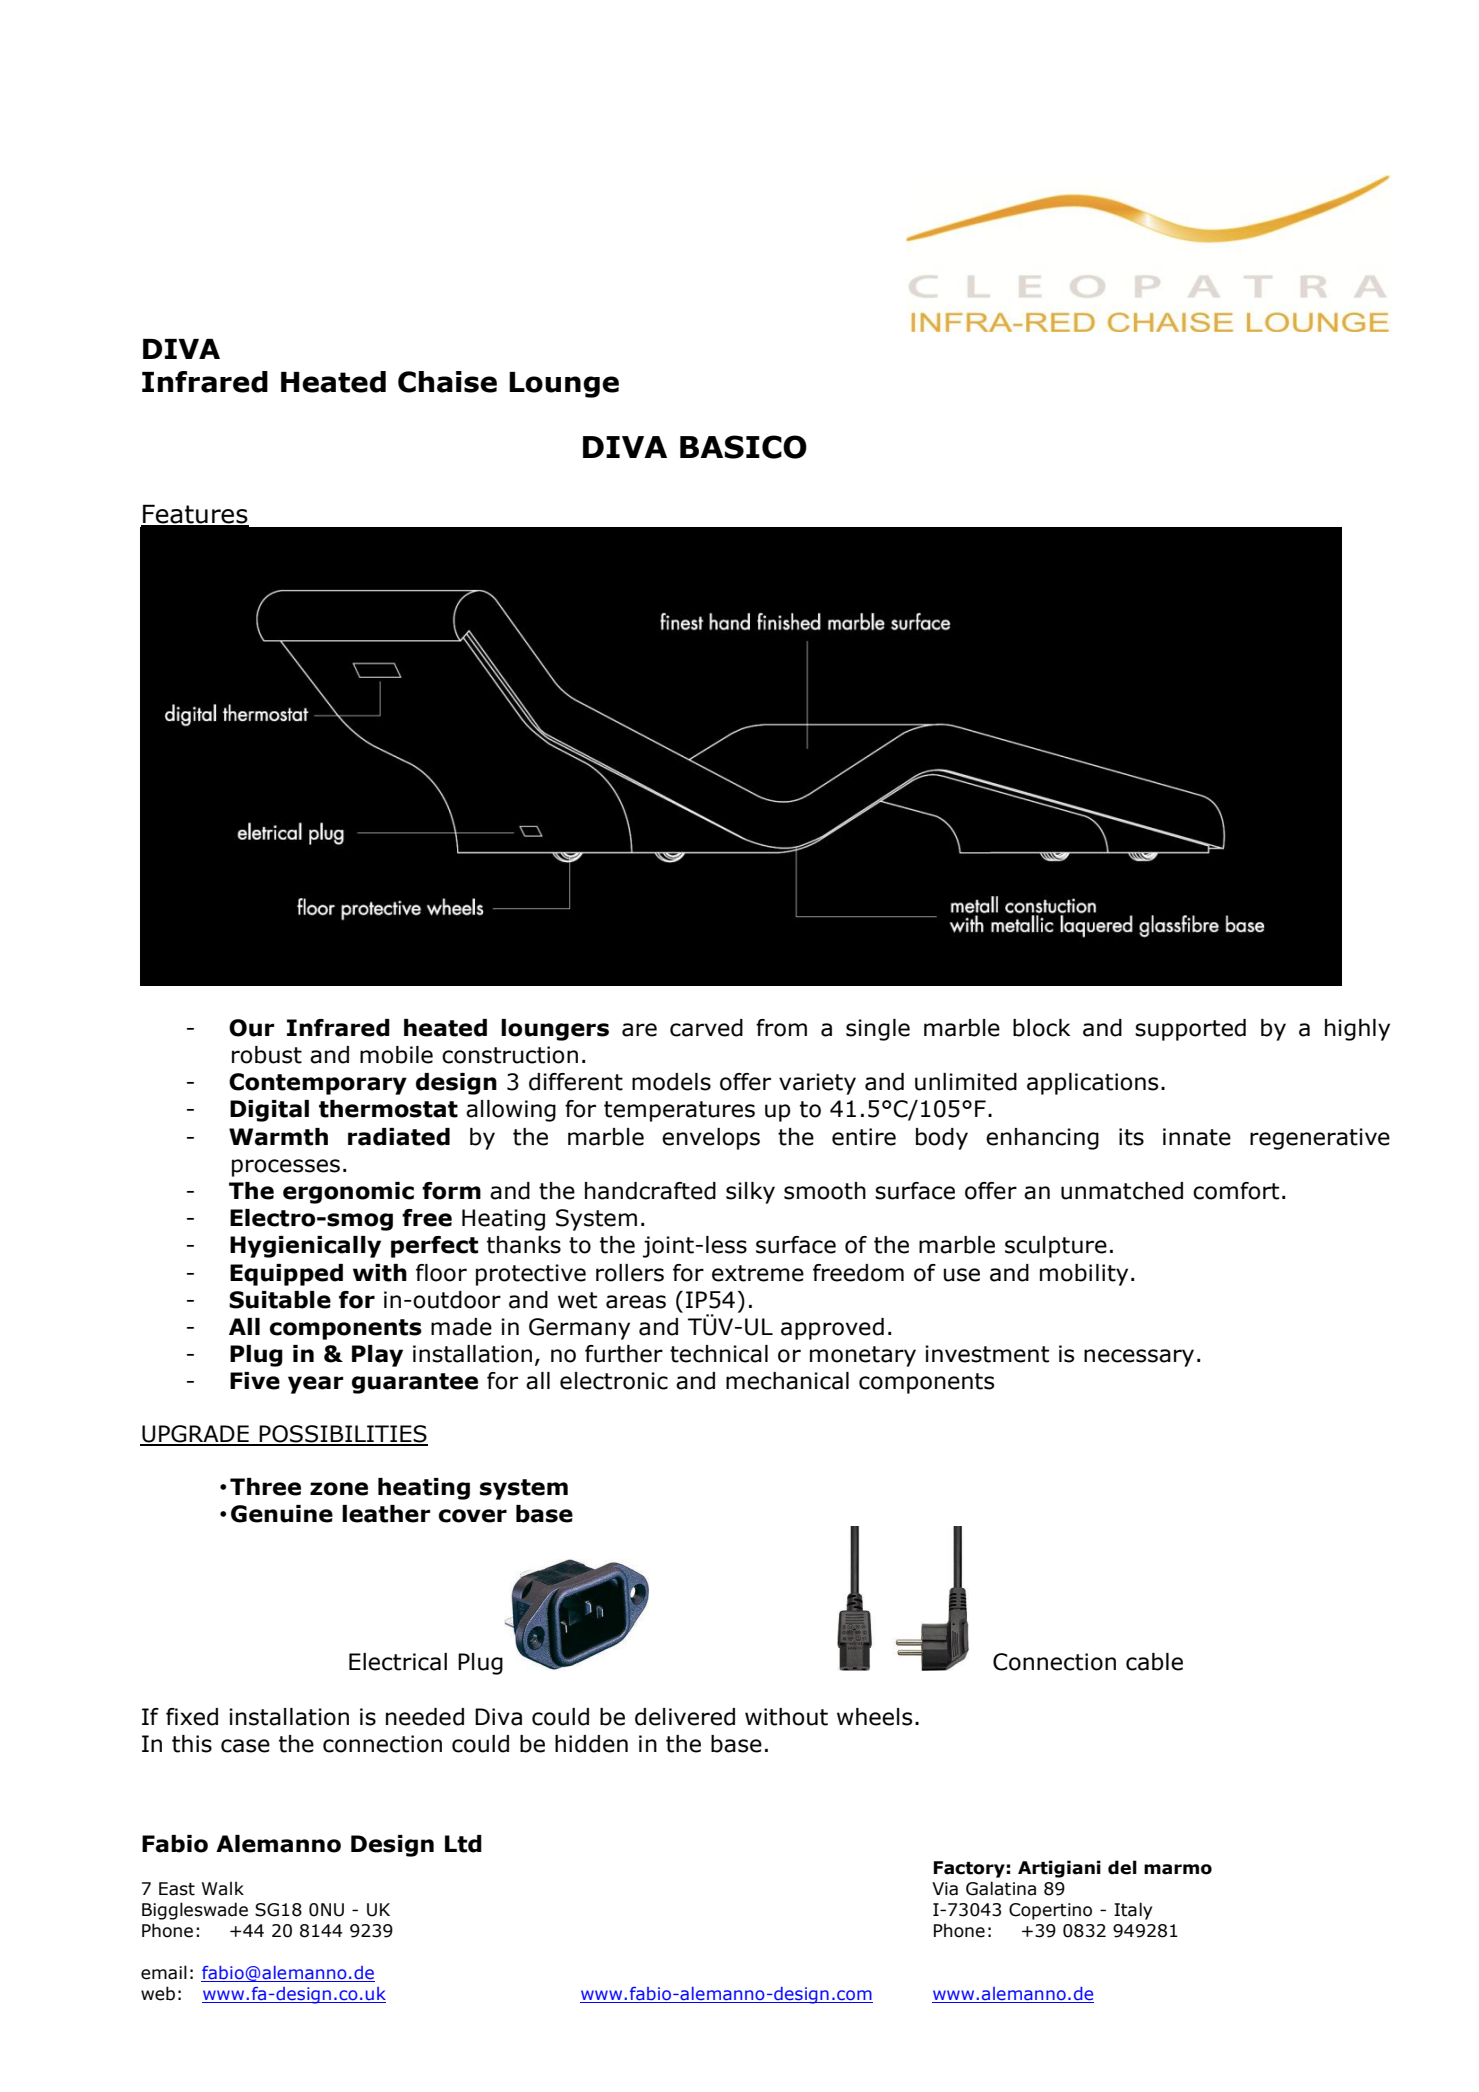  What do you see at coordinates (1139, 1358) in the image?
I see `necessary` at bounding box center [1139, 1358].
